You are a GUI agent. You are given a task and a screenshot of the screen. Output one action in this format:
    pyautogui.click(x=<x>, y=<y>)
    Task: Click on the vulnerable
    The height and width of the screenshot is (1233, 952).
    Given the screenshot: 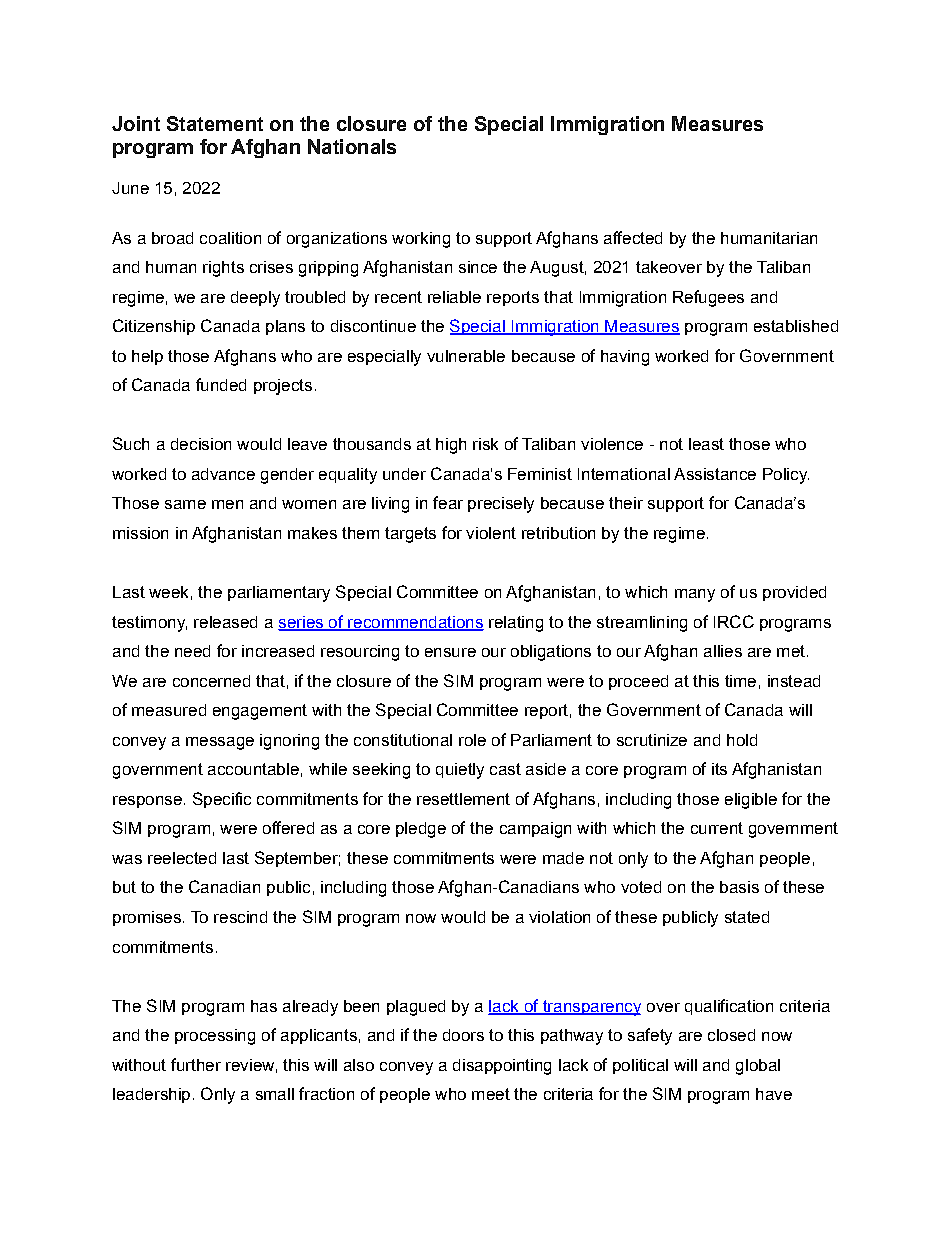 What is the action you would take?
    pyautogui.click(x=466, y=356)
